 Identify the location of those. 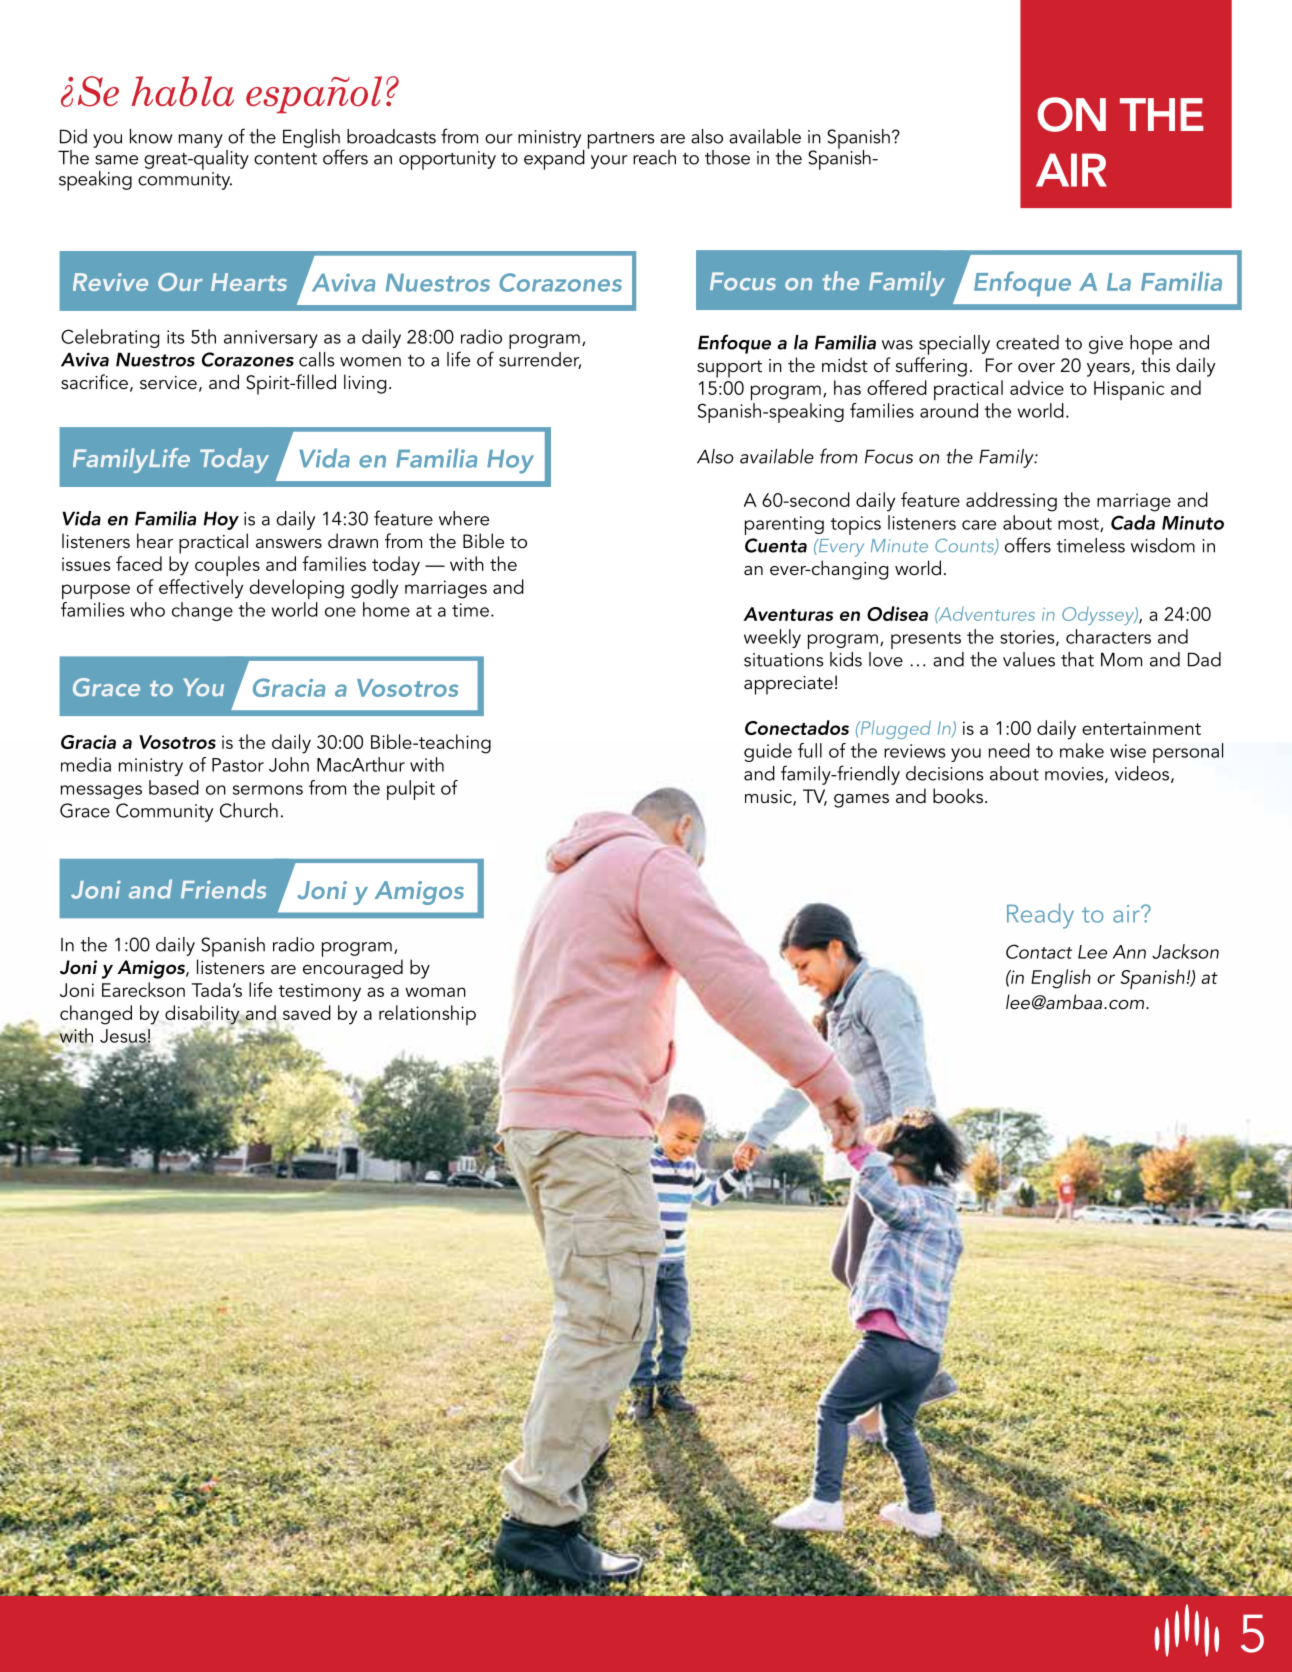
(727, 157).
